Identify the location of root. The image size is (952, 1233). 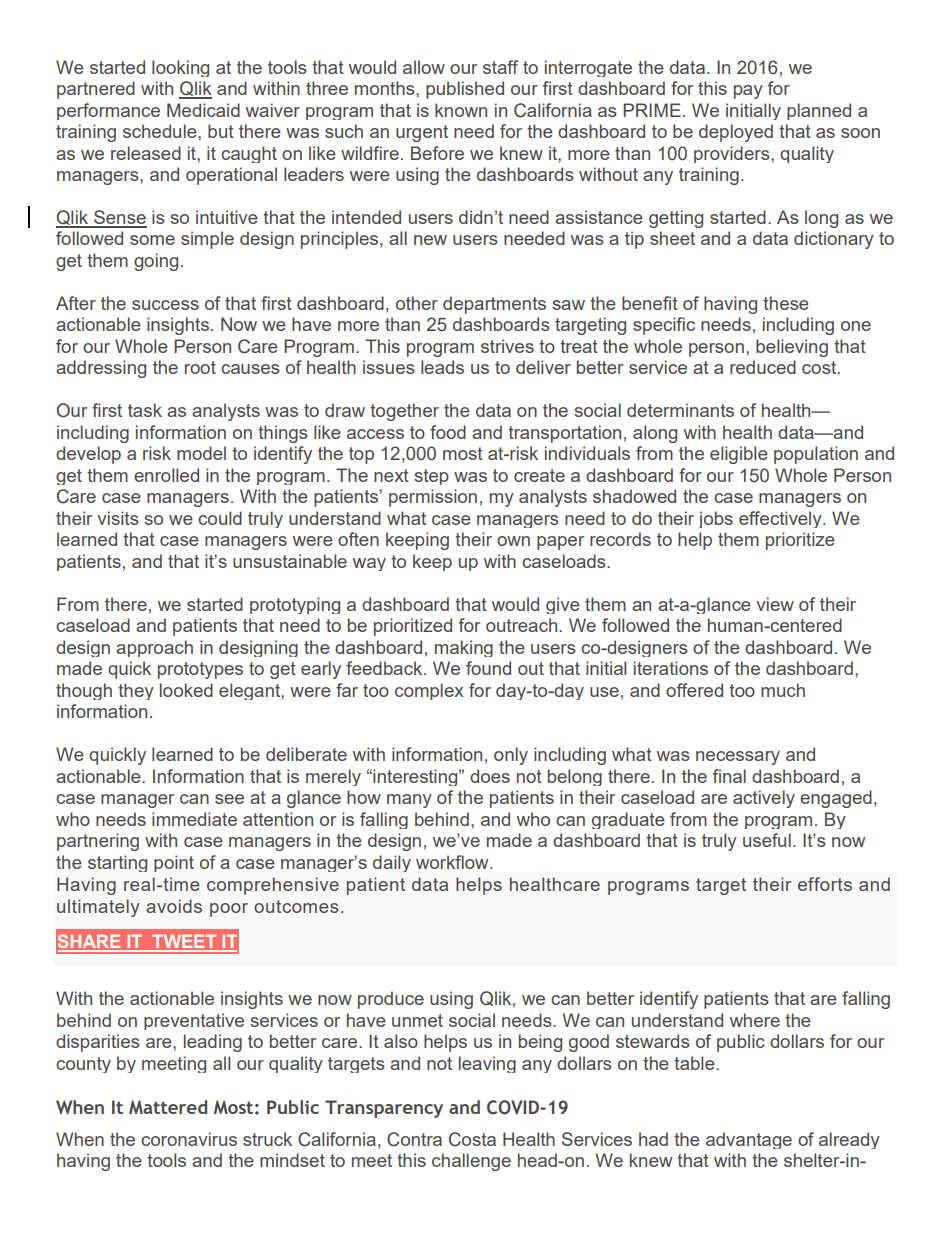
(200, 367).
